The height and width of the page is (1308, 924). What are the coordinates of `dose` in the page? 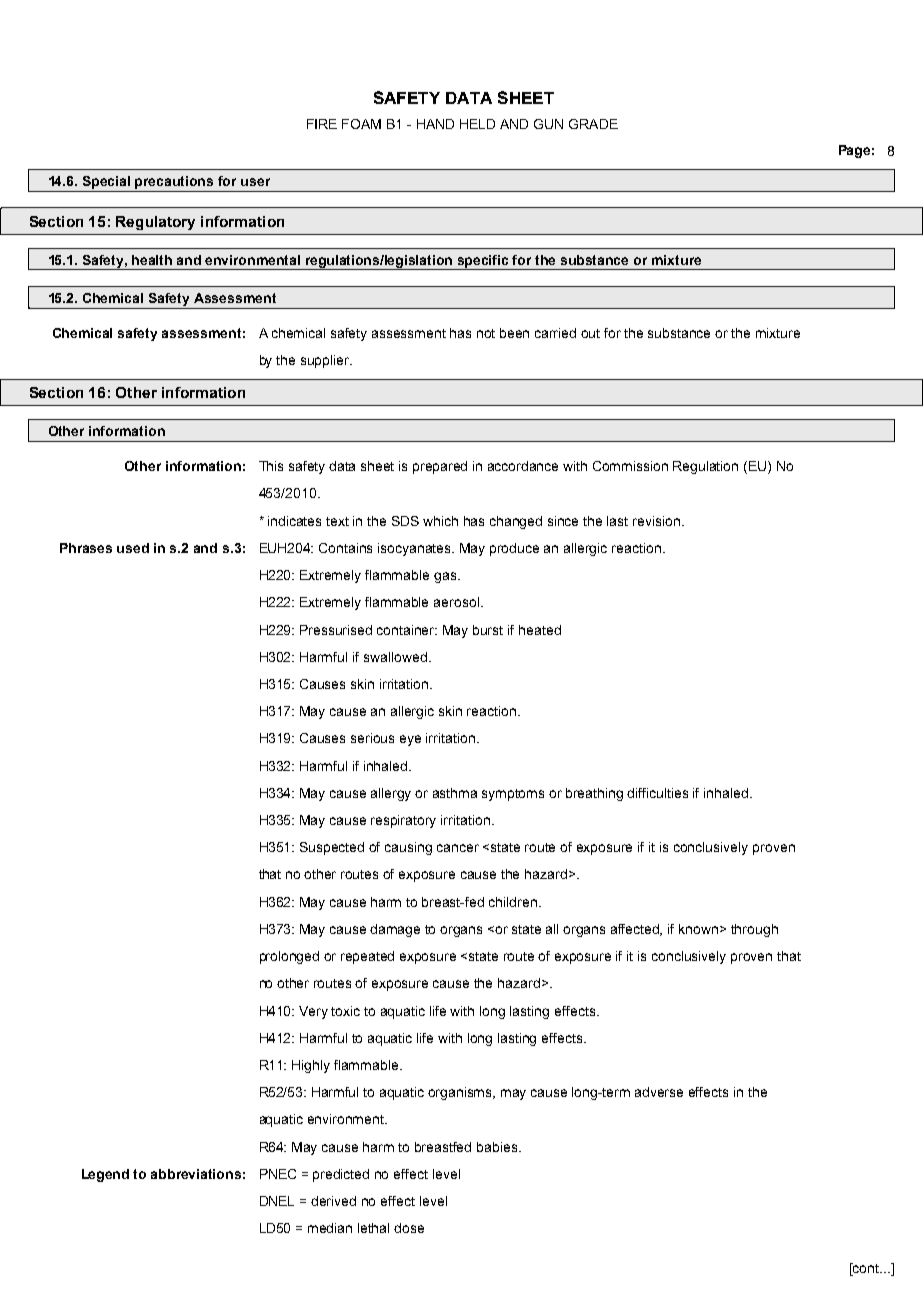 It's located at (409, 1228).
